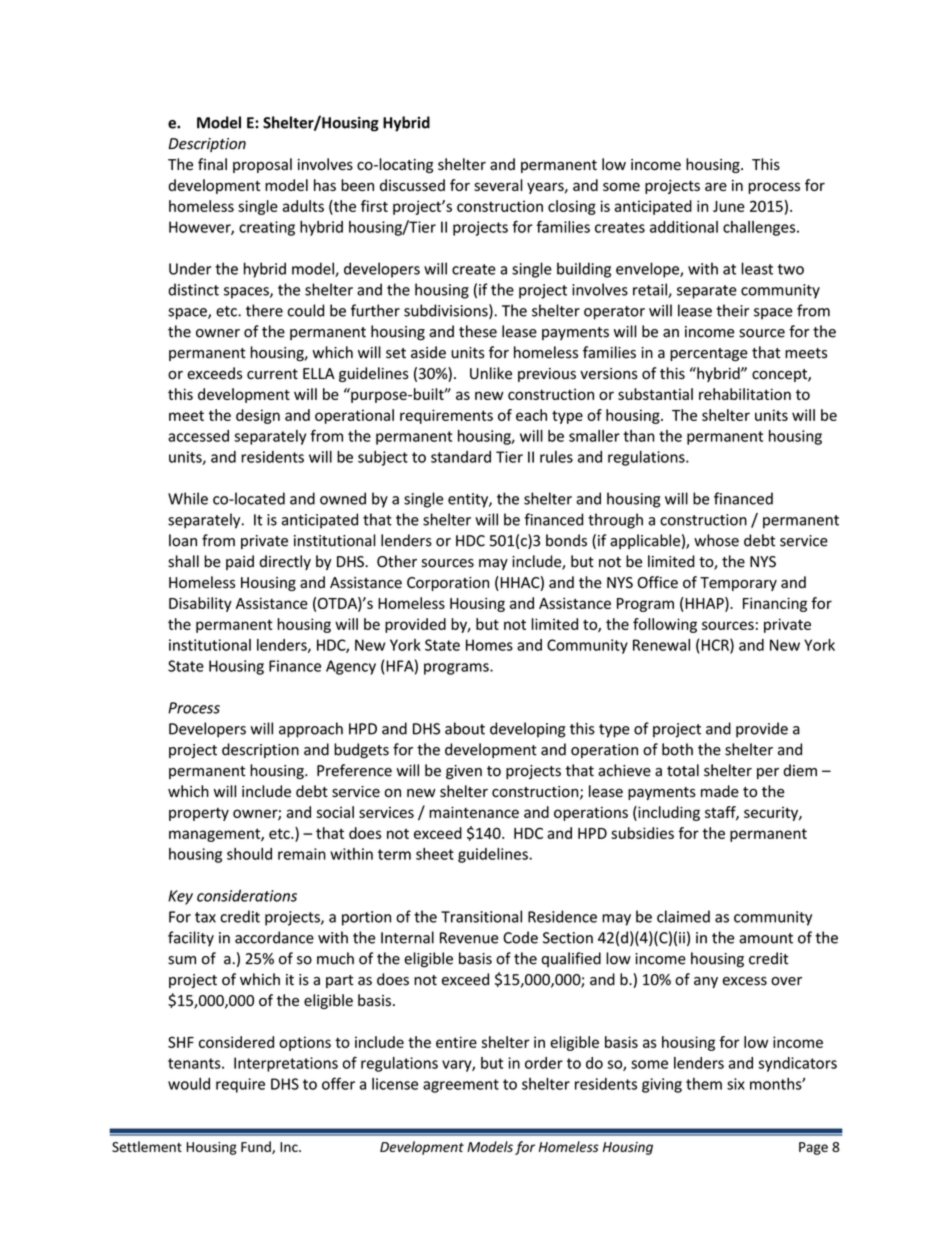 The image size is (952, 1233). What do you see at coordinates (205, 917) in the image?
I see `tax` at bounding box center [205, 917].
